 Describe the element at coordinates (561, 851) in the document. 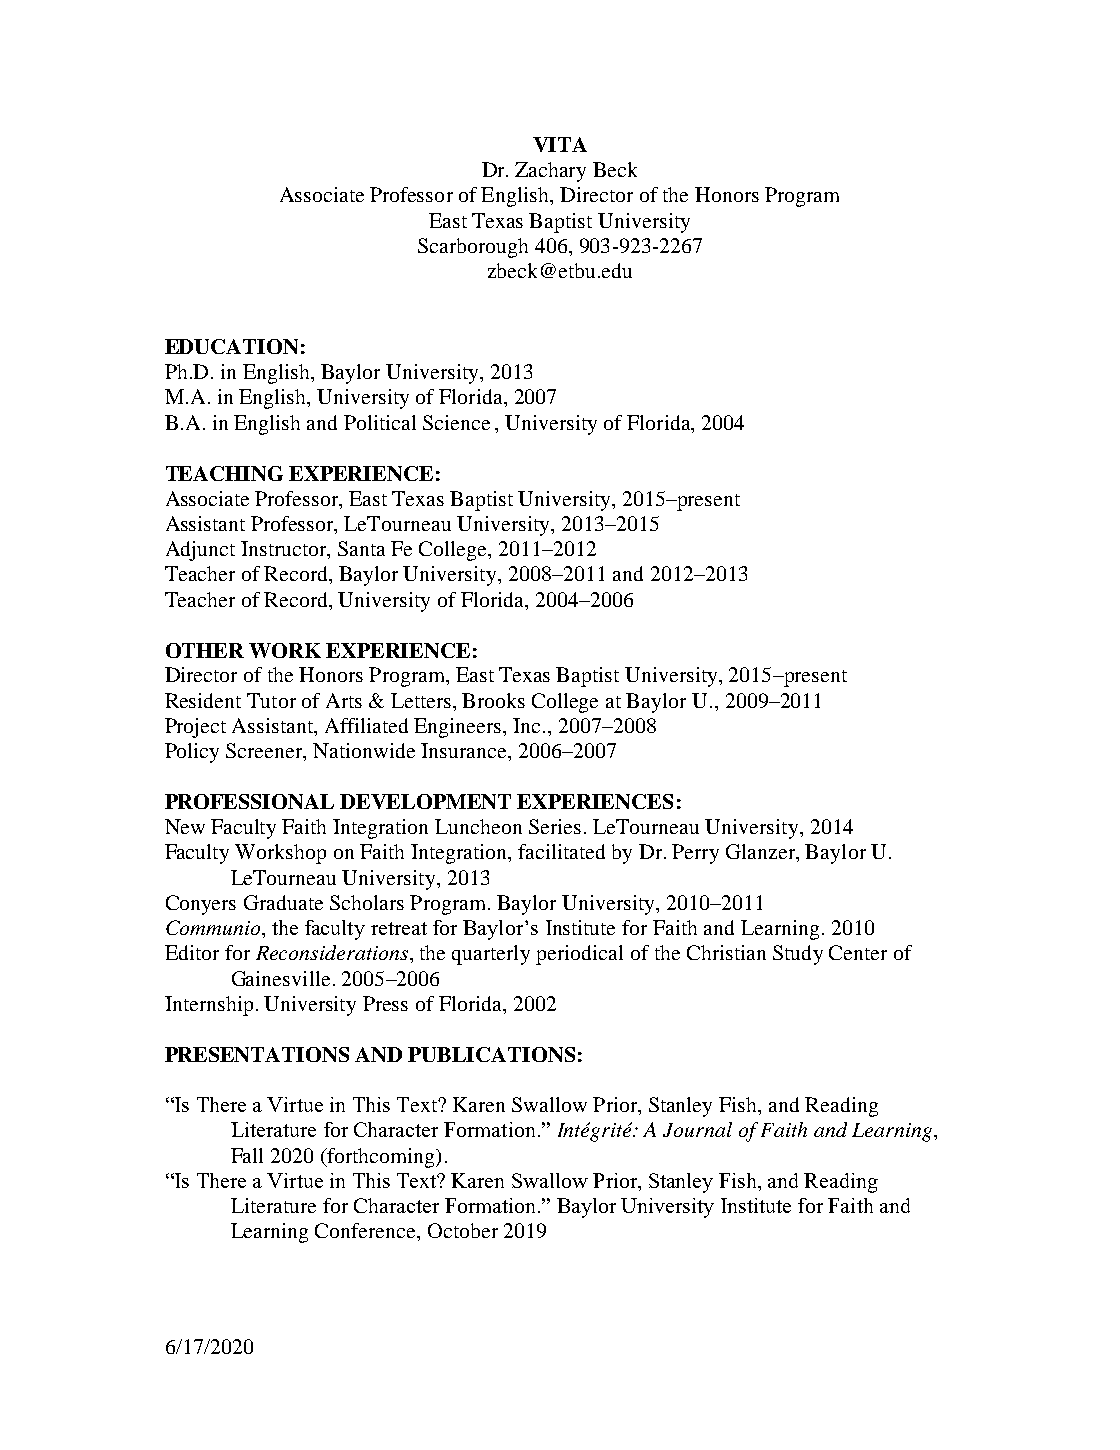

I see `facilitated` at that location.
